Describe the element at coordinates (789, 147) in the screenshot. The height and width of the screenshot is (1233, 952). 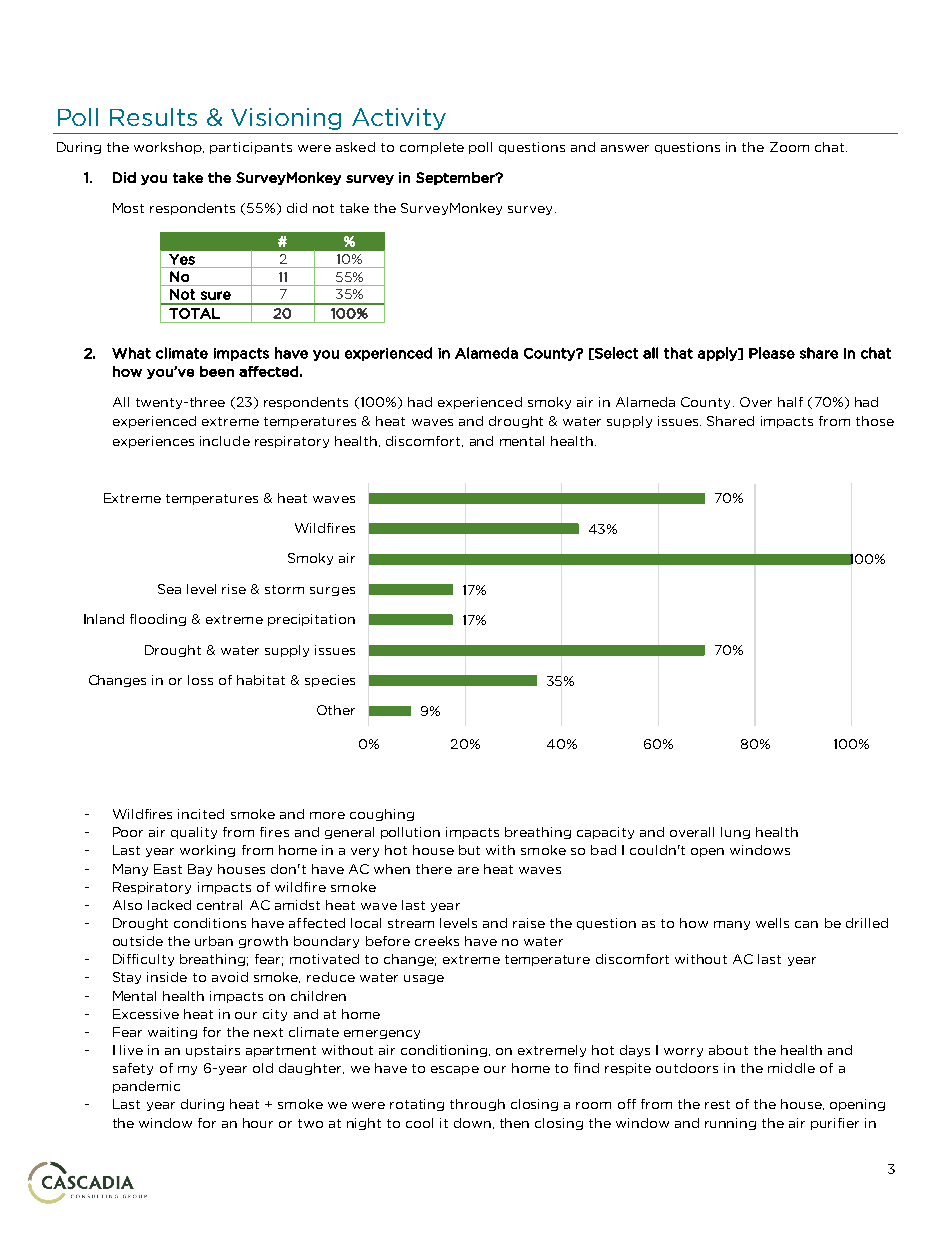
I see `Zoom` at that location.
